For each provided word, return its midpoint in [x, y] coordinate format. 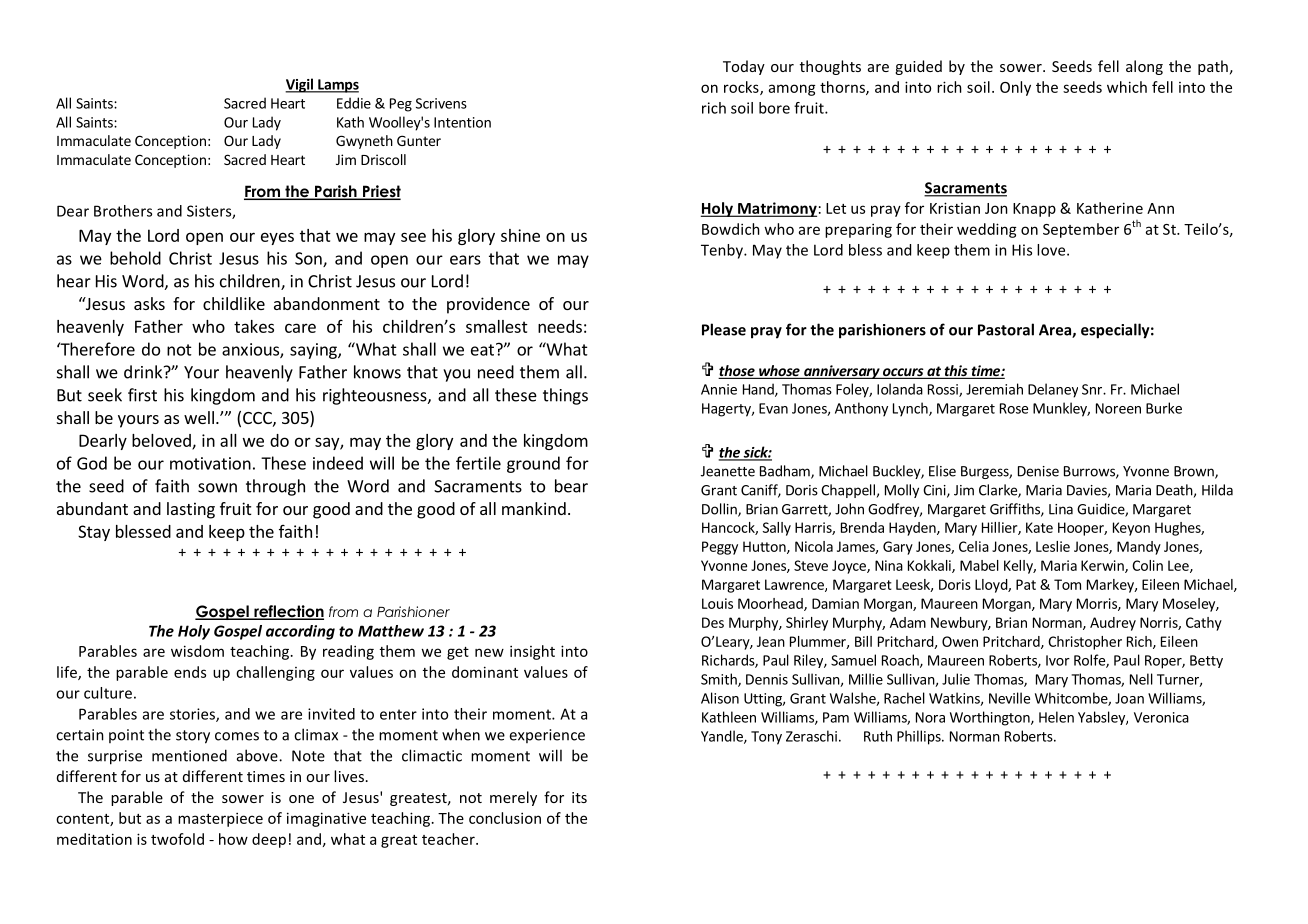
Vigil [300, 85]
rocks [742, 88]
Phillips [920, 737]
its [579, 797]
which [1127, 87]
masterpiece [220, 819]
